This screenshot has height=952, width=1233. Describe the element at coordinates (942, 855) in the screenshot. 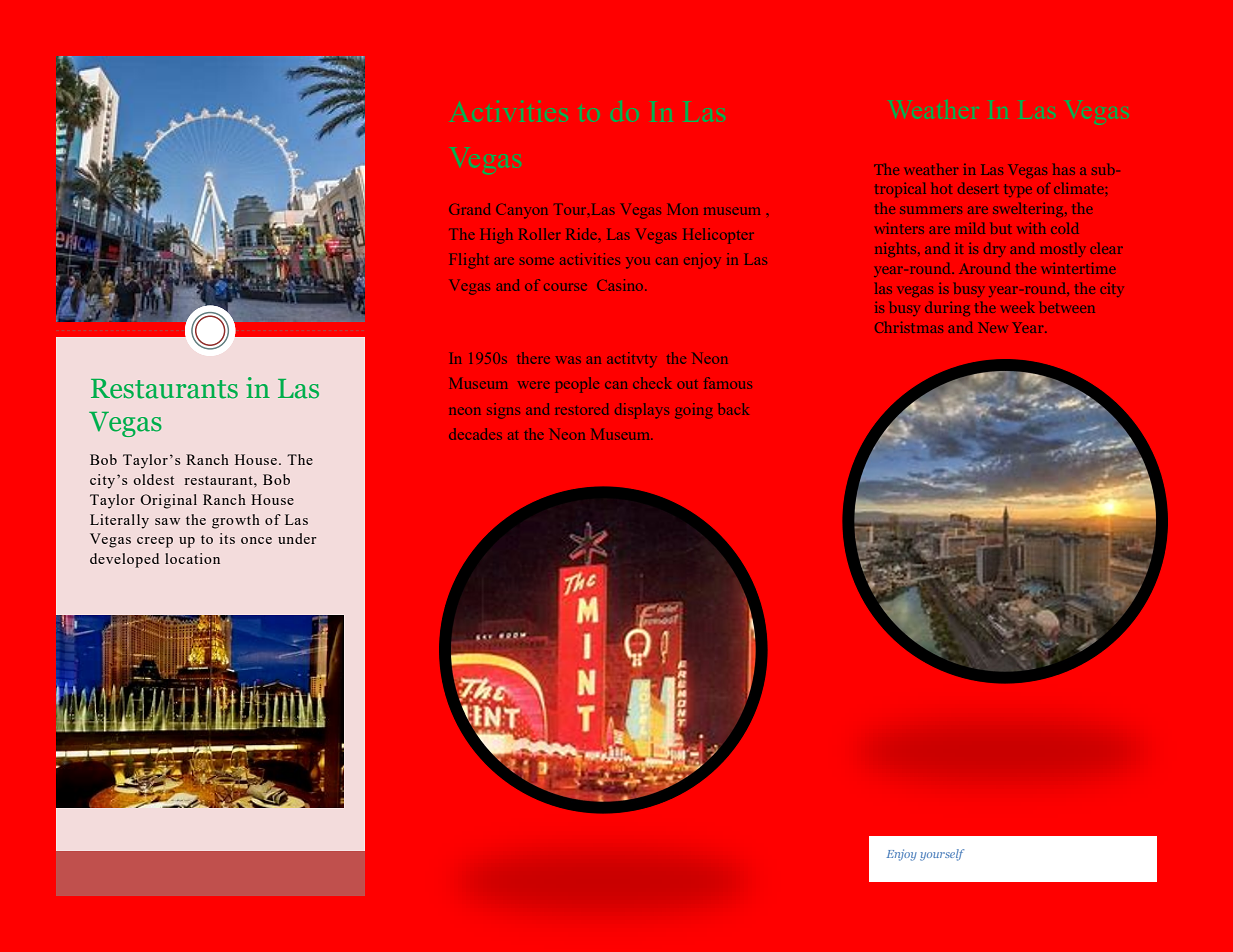

I see `yourself` at that location.
